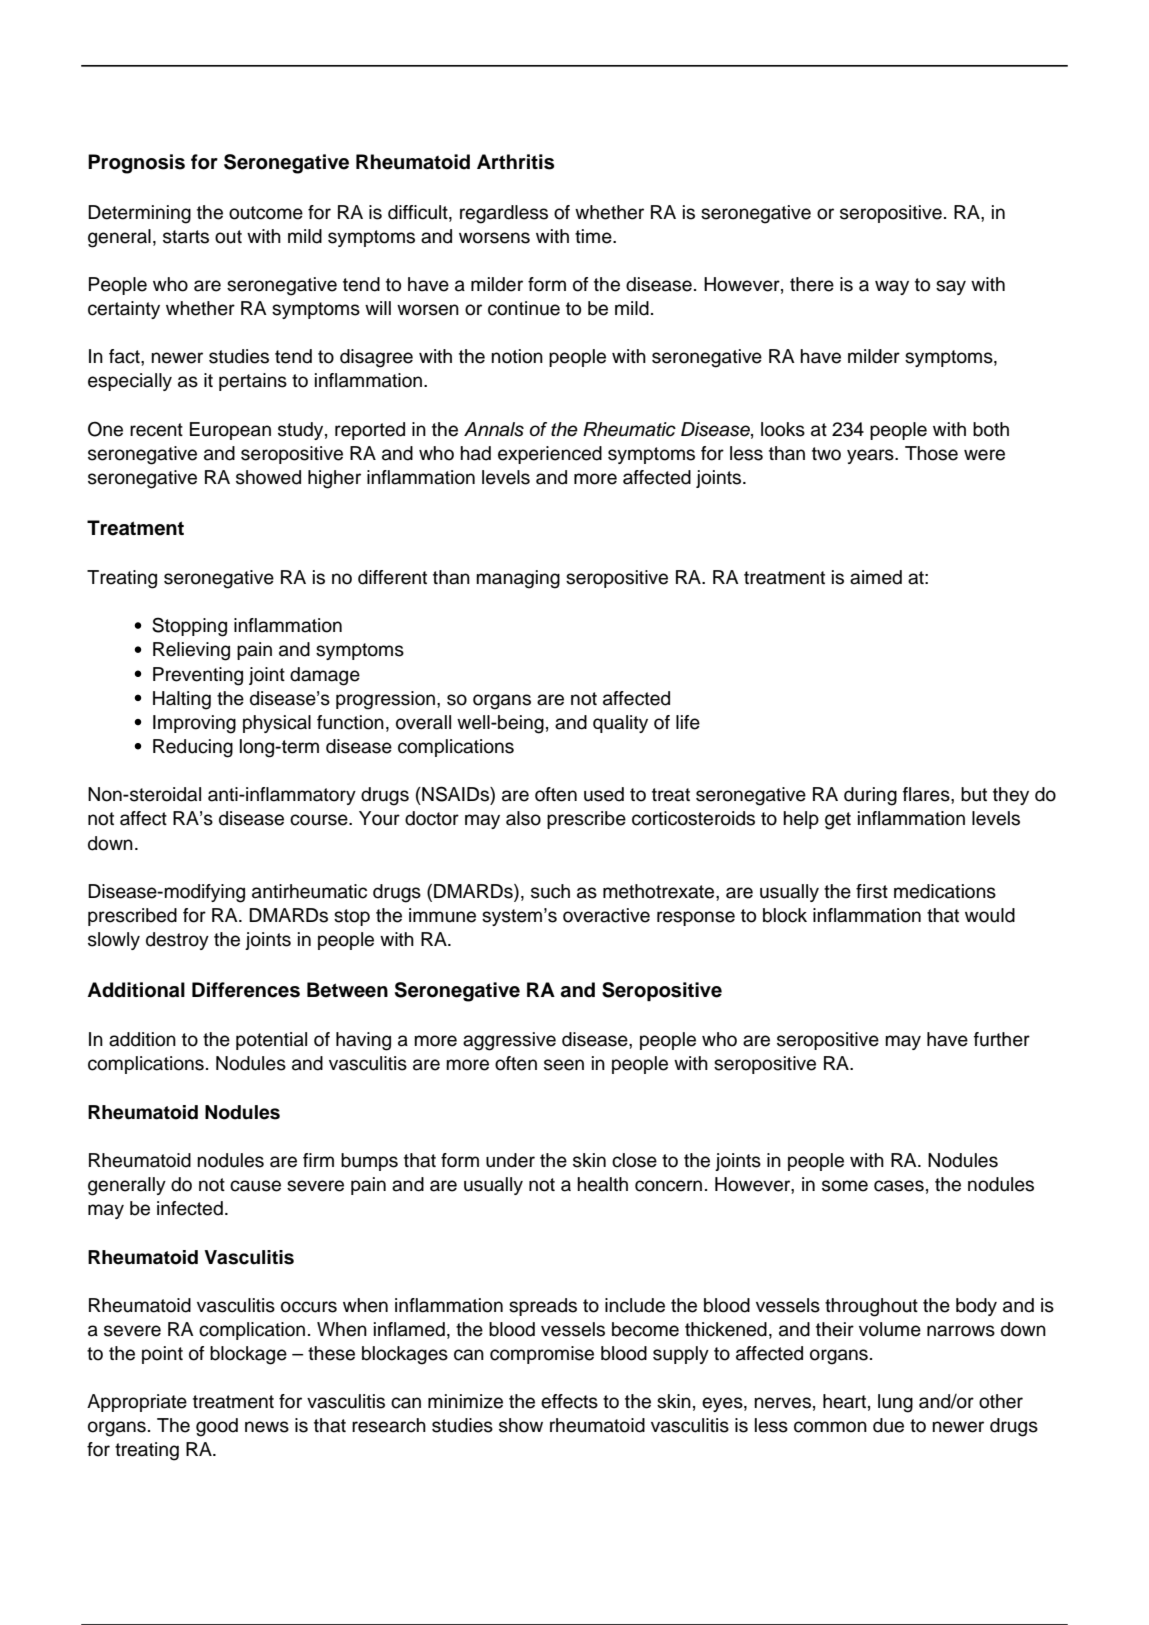 This document has height=1625, width=1149. Describe the element at coordinates (604, 794) in the document. I see `used` at that location.
